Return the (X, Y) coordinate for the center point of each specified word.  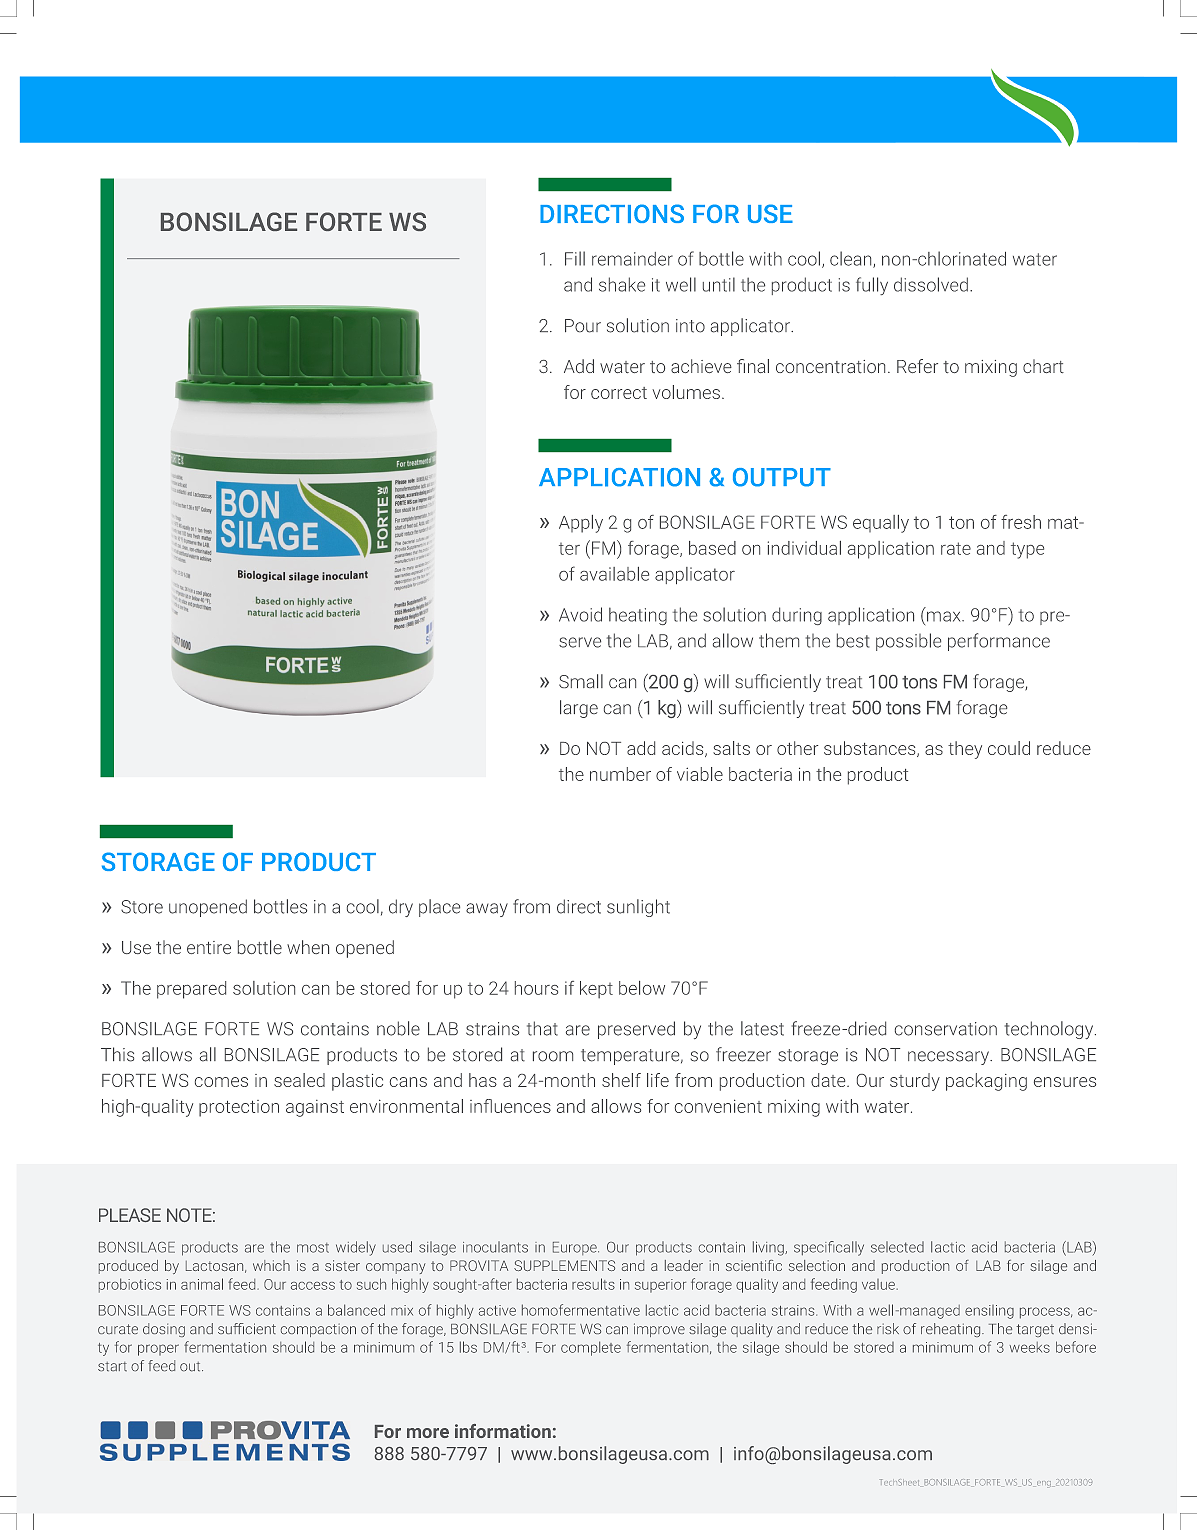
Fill (575, 258)
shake (622, 284)
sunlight (638, 908)
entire (209, 947)
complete (591, 1348)
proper (158, 1350)
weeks (1030, 1347)
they (965, 750)
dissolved (931, 284)
